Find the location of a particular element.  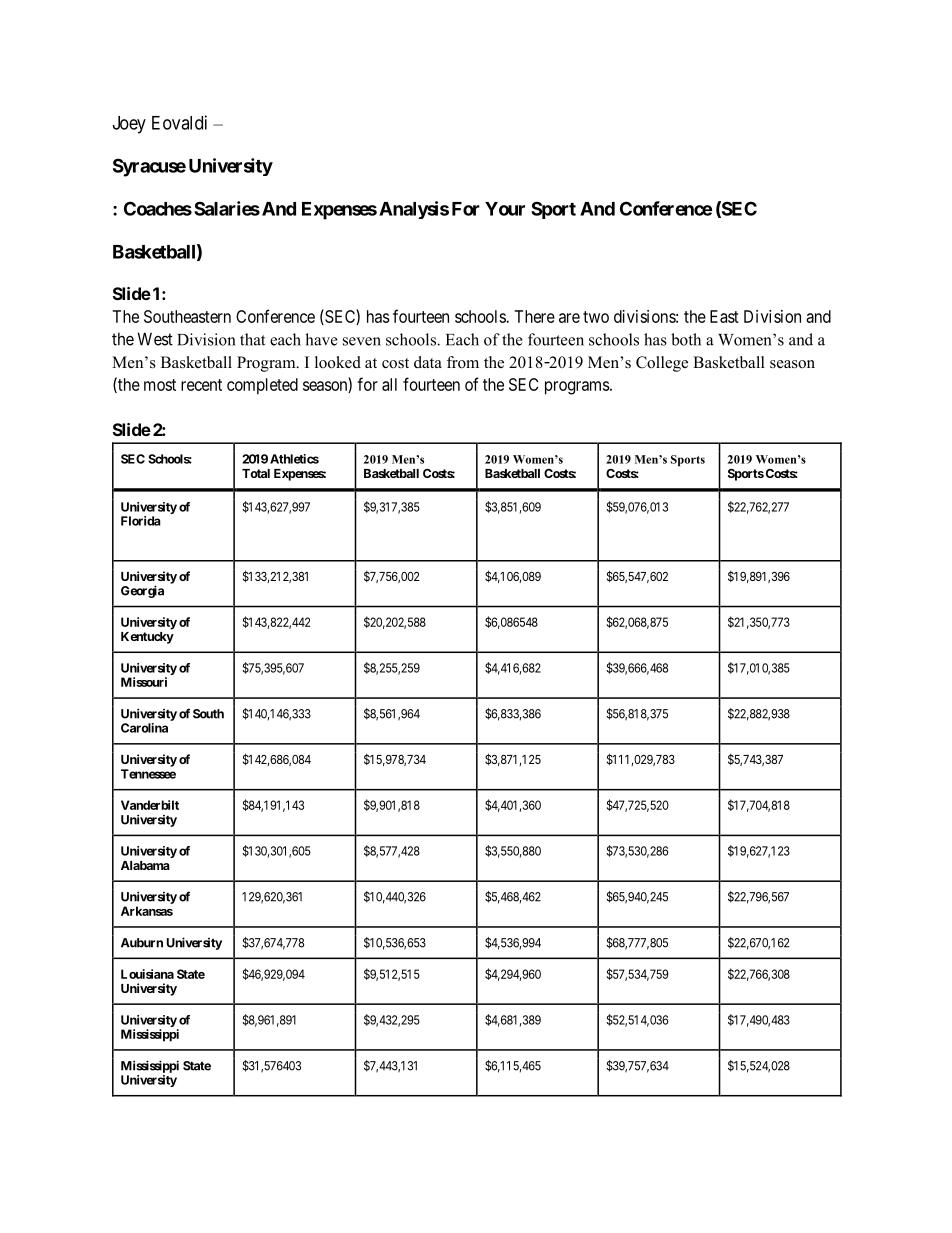

Total is located at coordinates (256, 473).
